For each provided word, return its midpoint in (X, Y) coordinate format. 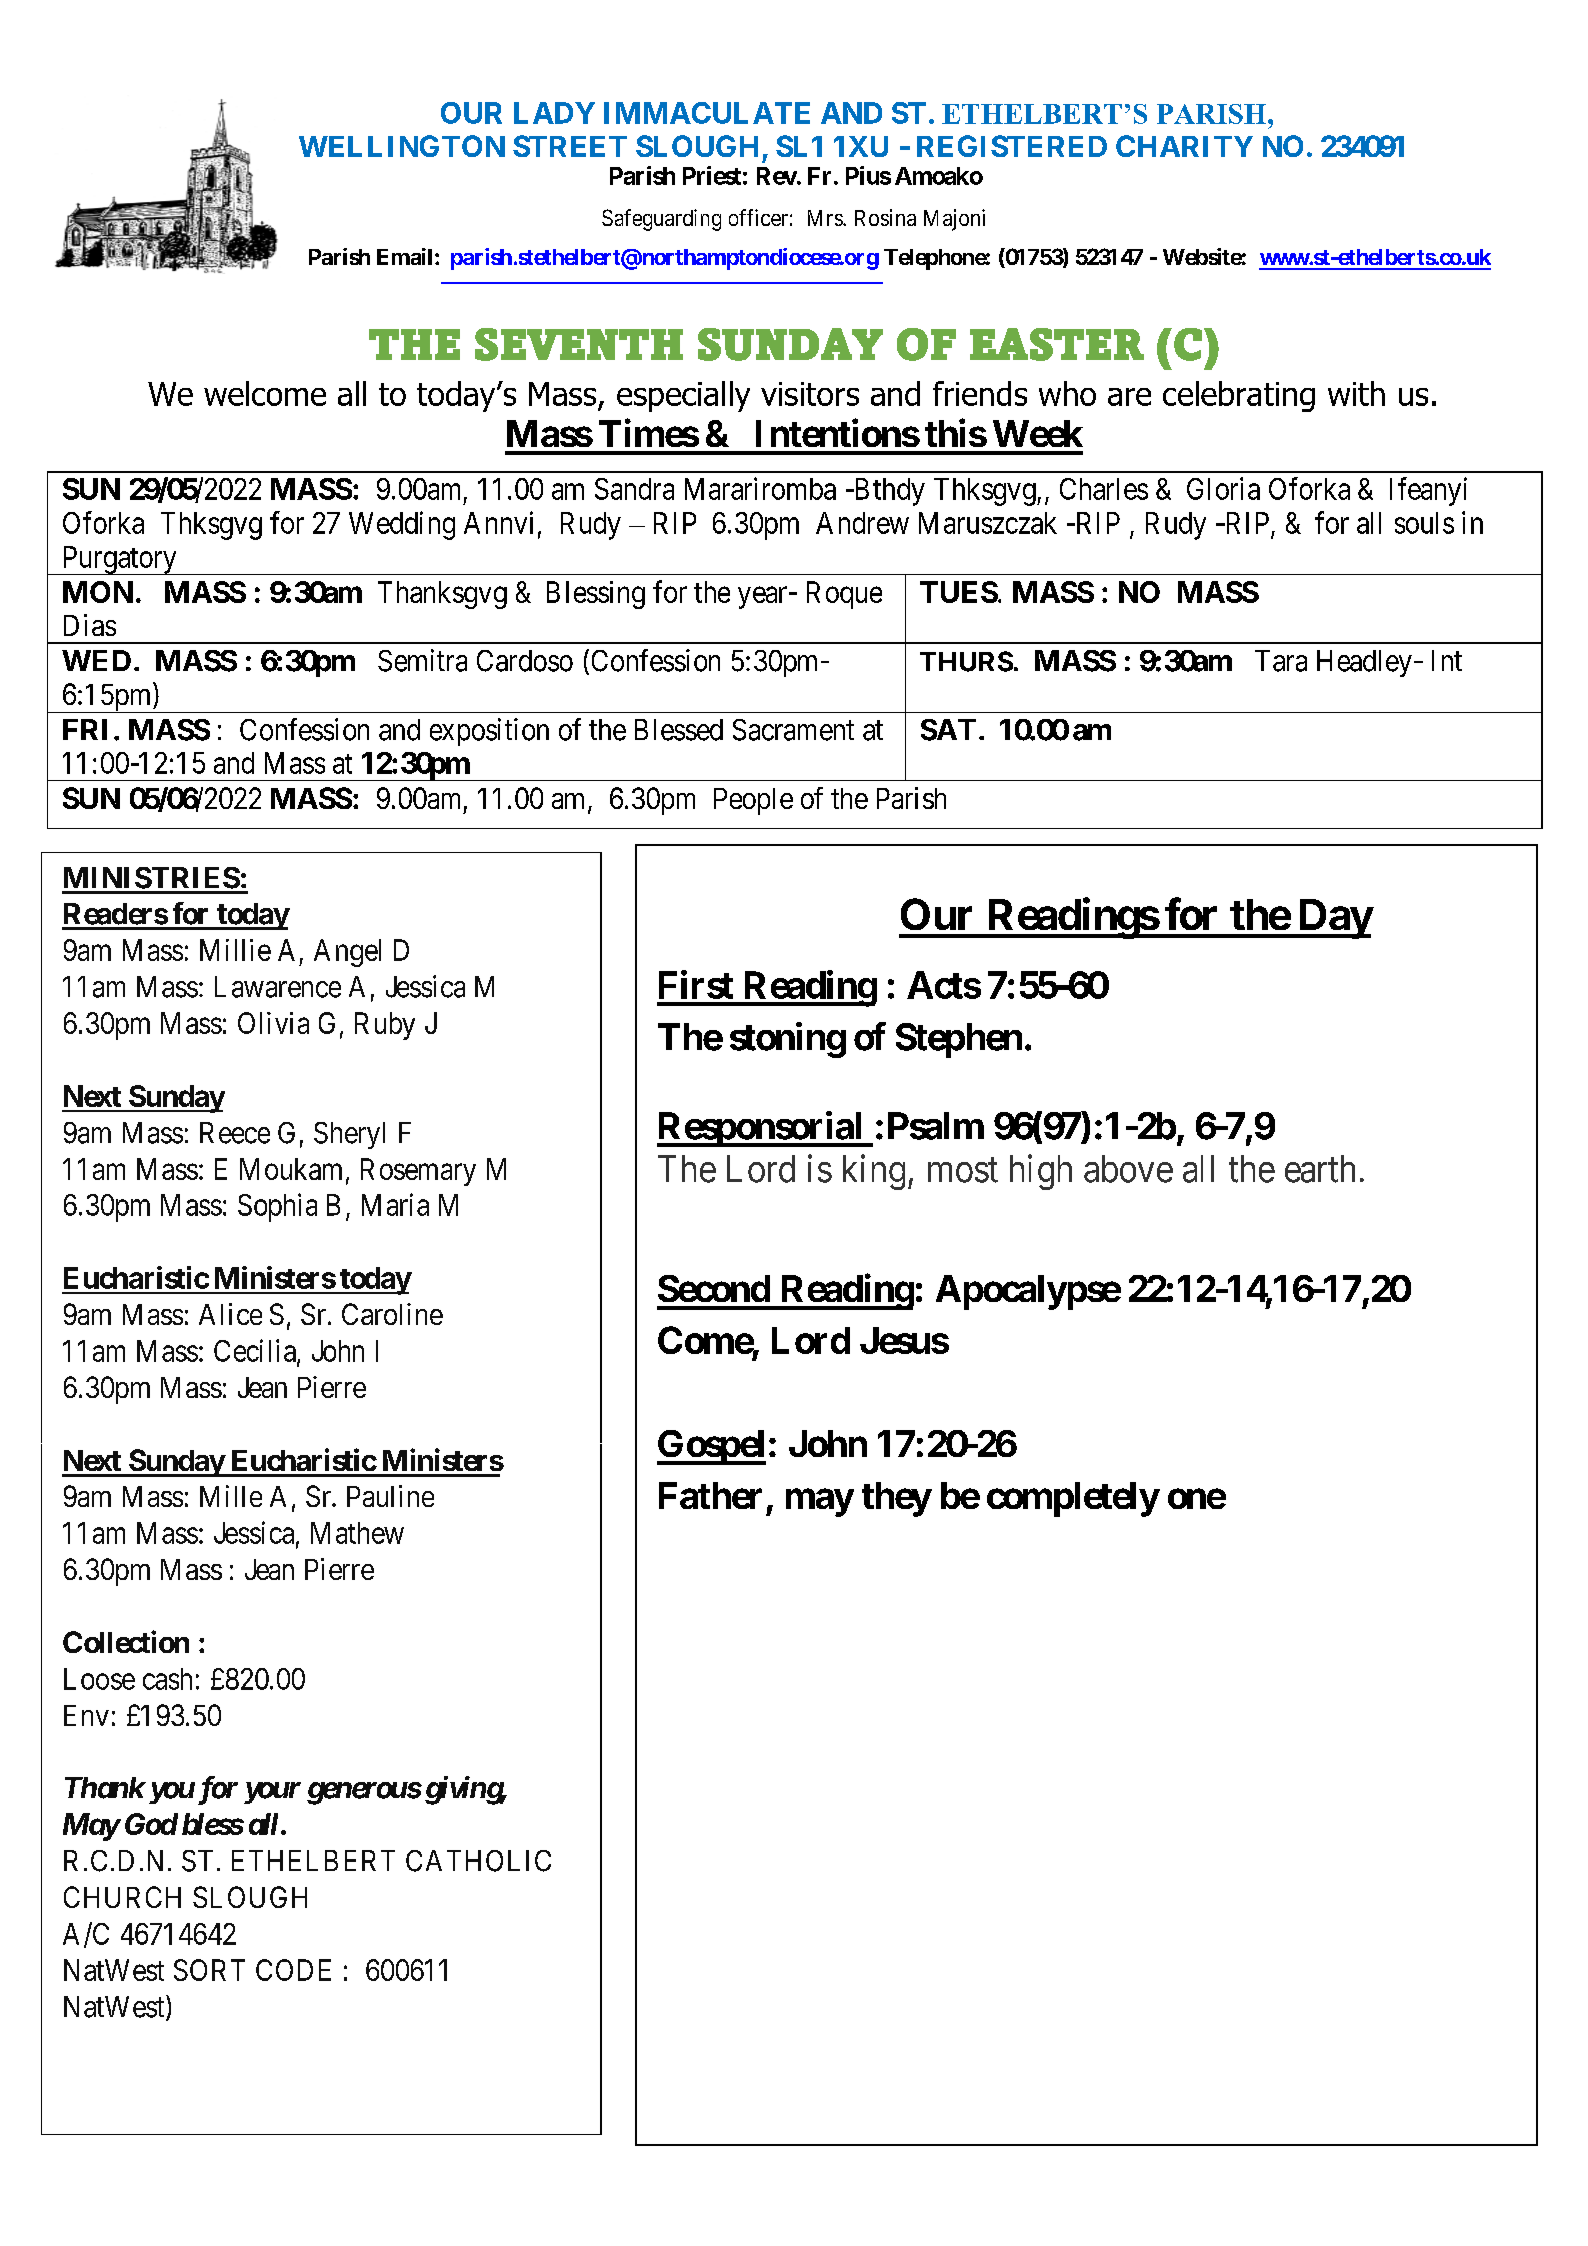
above (1128, 1169)
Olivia (273, 1023)
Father (710, 1495)
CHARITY (1184, 146)
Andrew (862, 523)
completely (1073, 1499)
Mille (231, 1496)
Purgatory (119, 560)
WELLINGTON (402, 146)
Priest (712, 175)
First (696, 984)
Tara (1281, 661)
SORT (209, 1970)
